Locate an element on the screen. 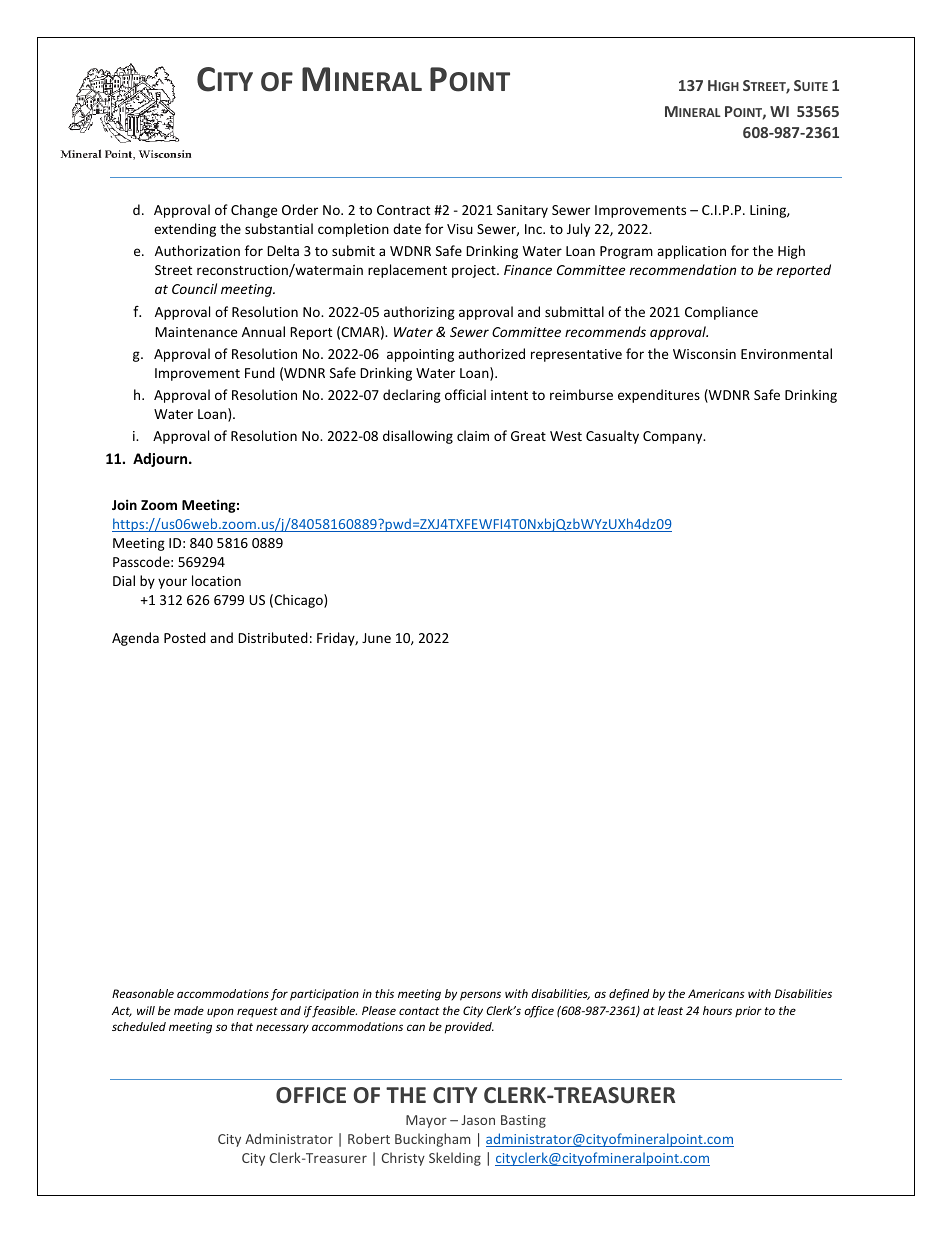 This screenshot has height=1233, width=952. Company is located at coordinates (674, 437).
